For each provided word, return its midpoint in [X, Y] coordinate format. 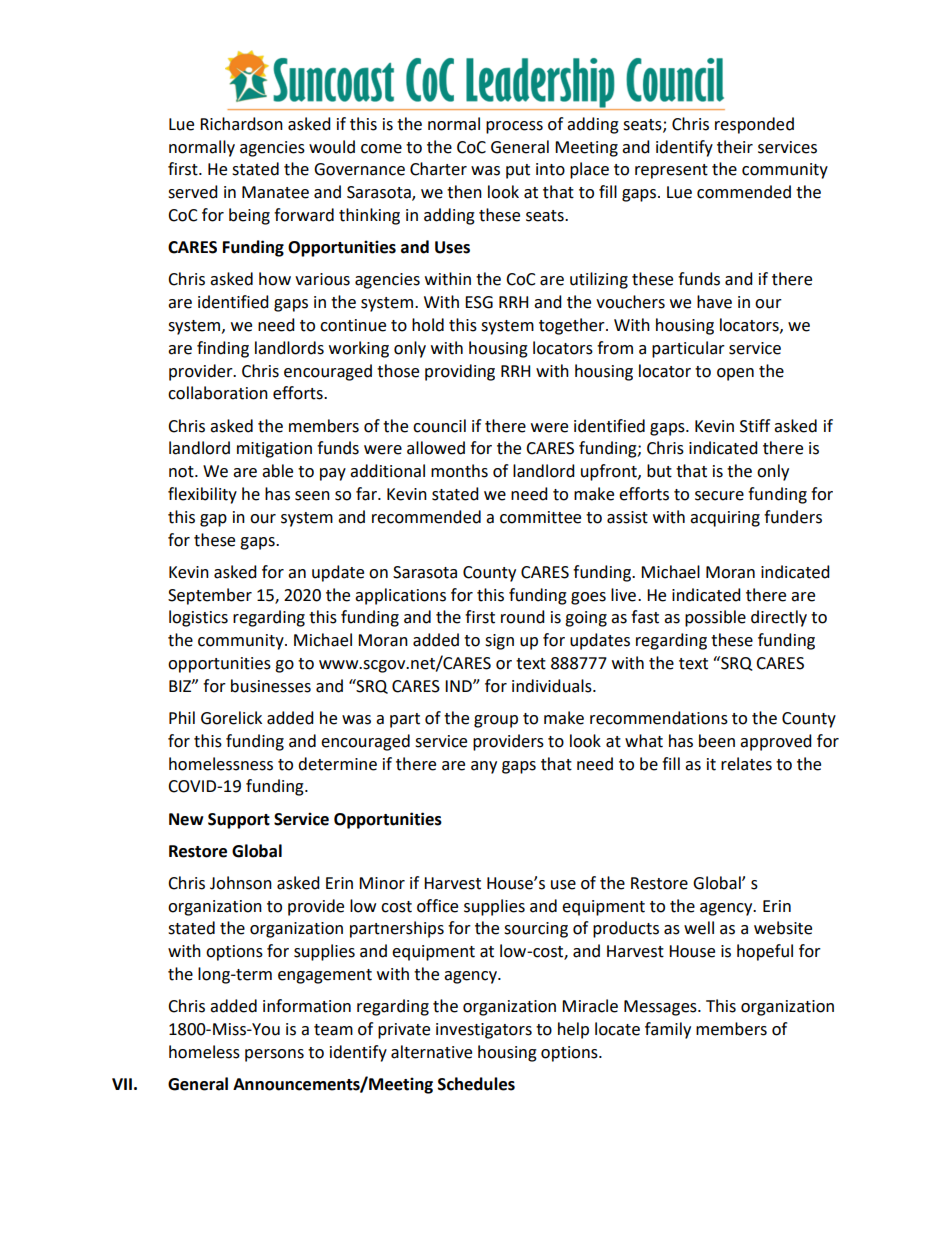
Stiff [755, 426]
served [193, 192]
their [735, 147]
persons [274, 1055]
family [668, 1030]
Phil [182, 717]
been [717, 741]
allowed [436, 448]
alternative [431, 1052]
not [182, 472]
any [484, 767]
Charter [438, 169]
